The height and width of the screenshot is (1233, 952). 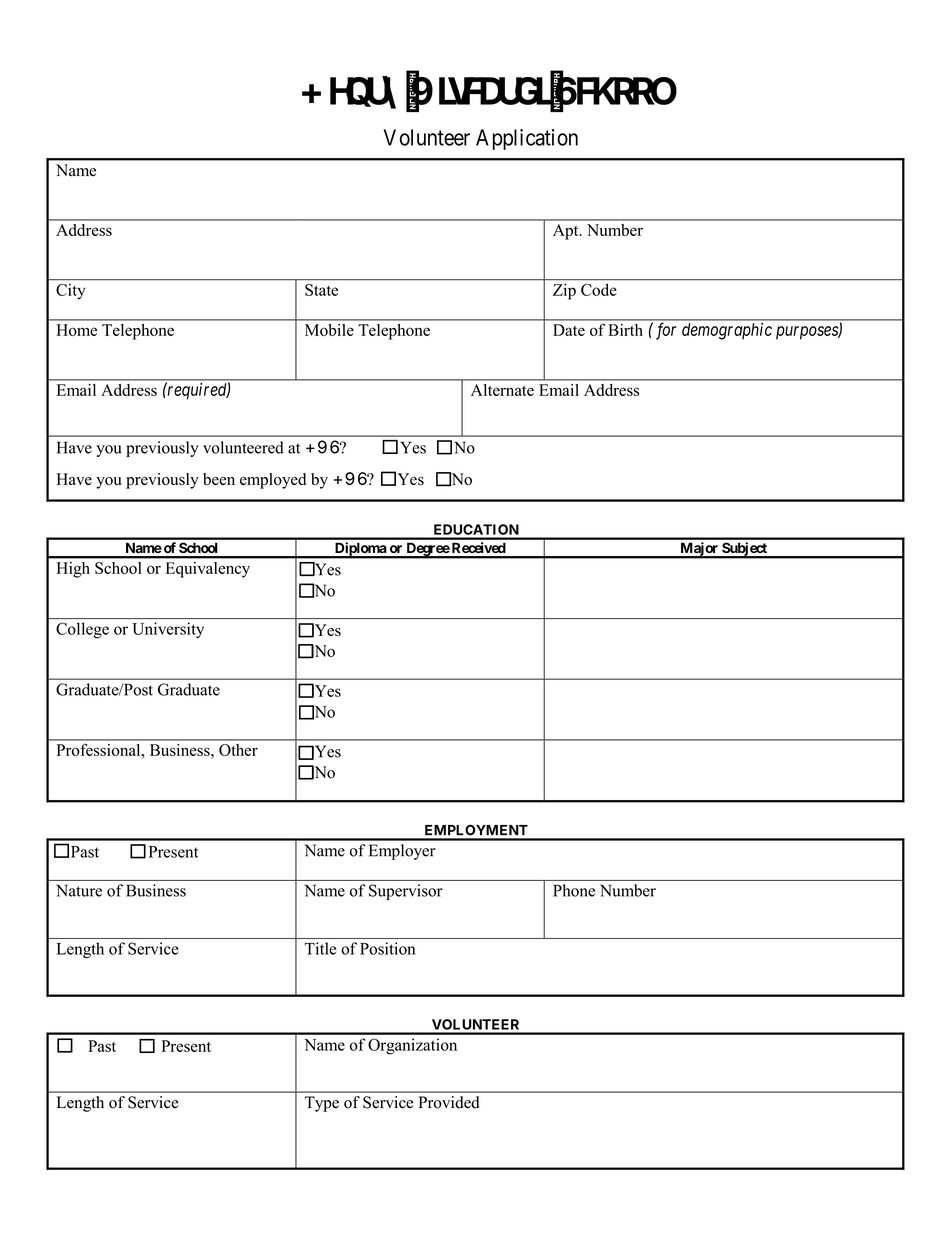 I want to click on Employer, so click(x=402, y=852).
